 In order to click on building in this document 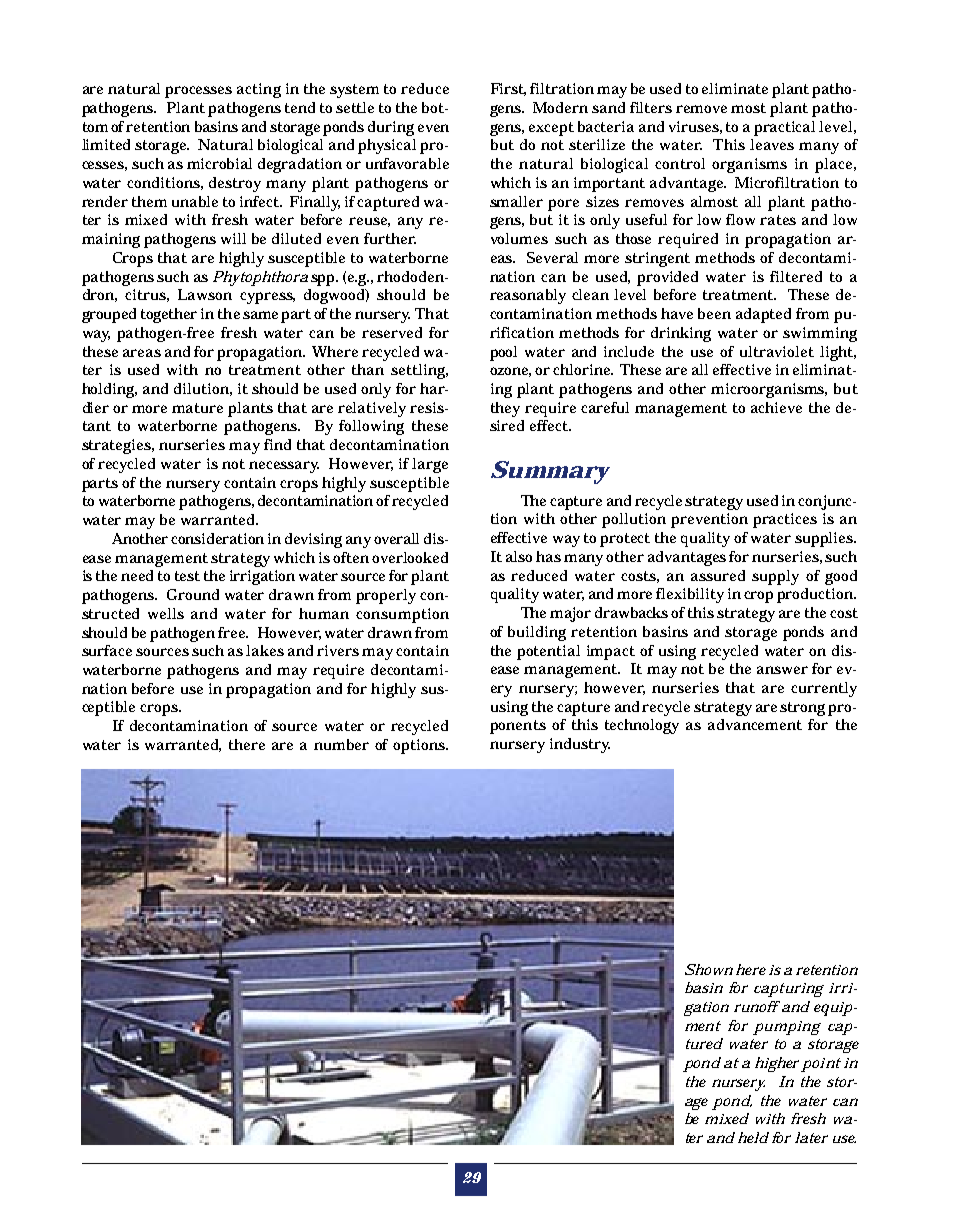, I will do `click(537, 633)`.
